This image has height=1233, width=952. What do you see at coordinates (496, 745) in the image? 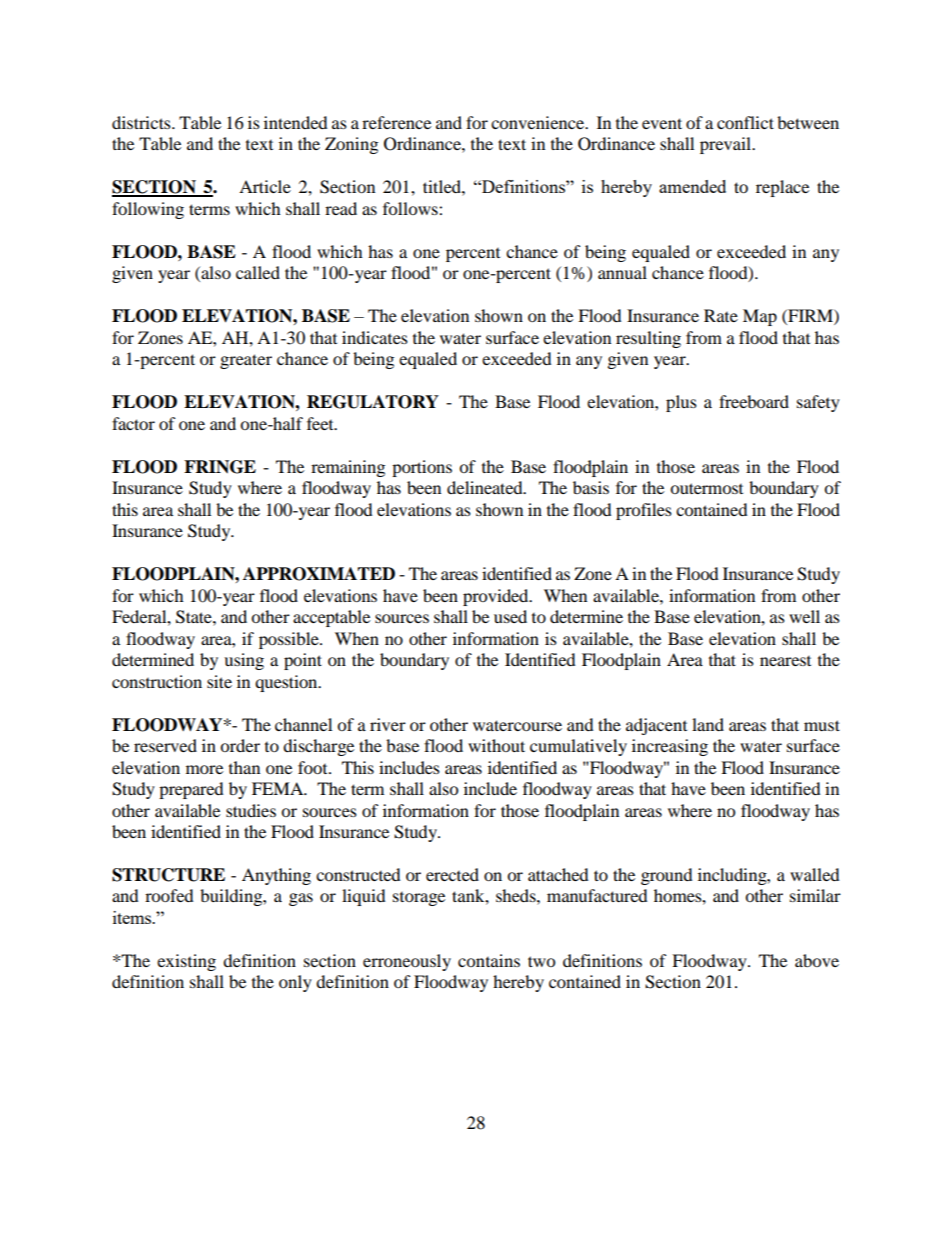
I see `without` at bounding box center [496, 745].
